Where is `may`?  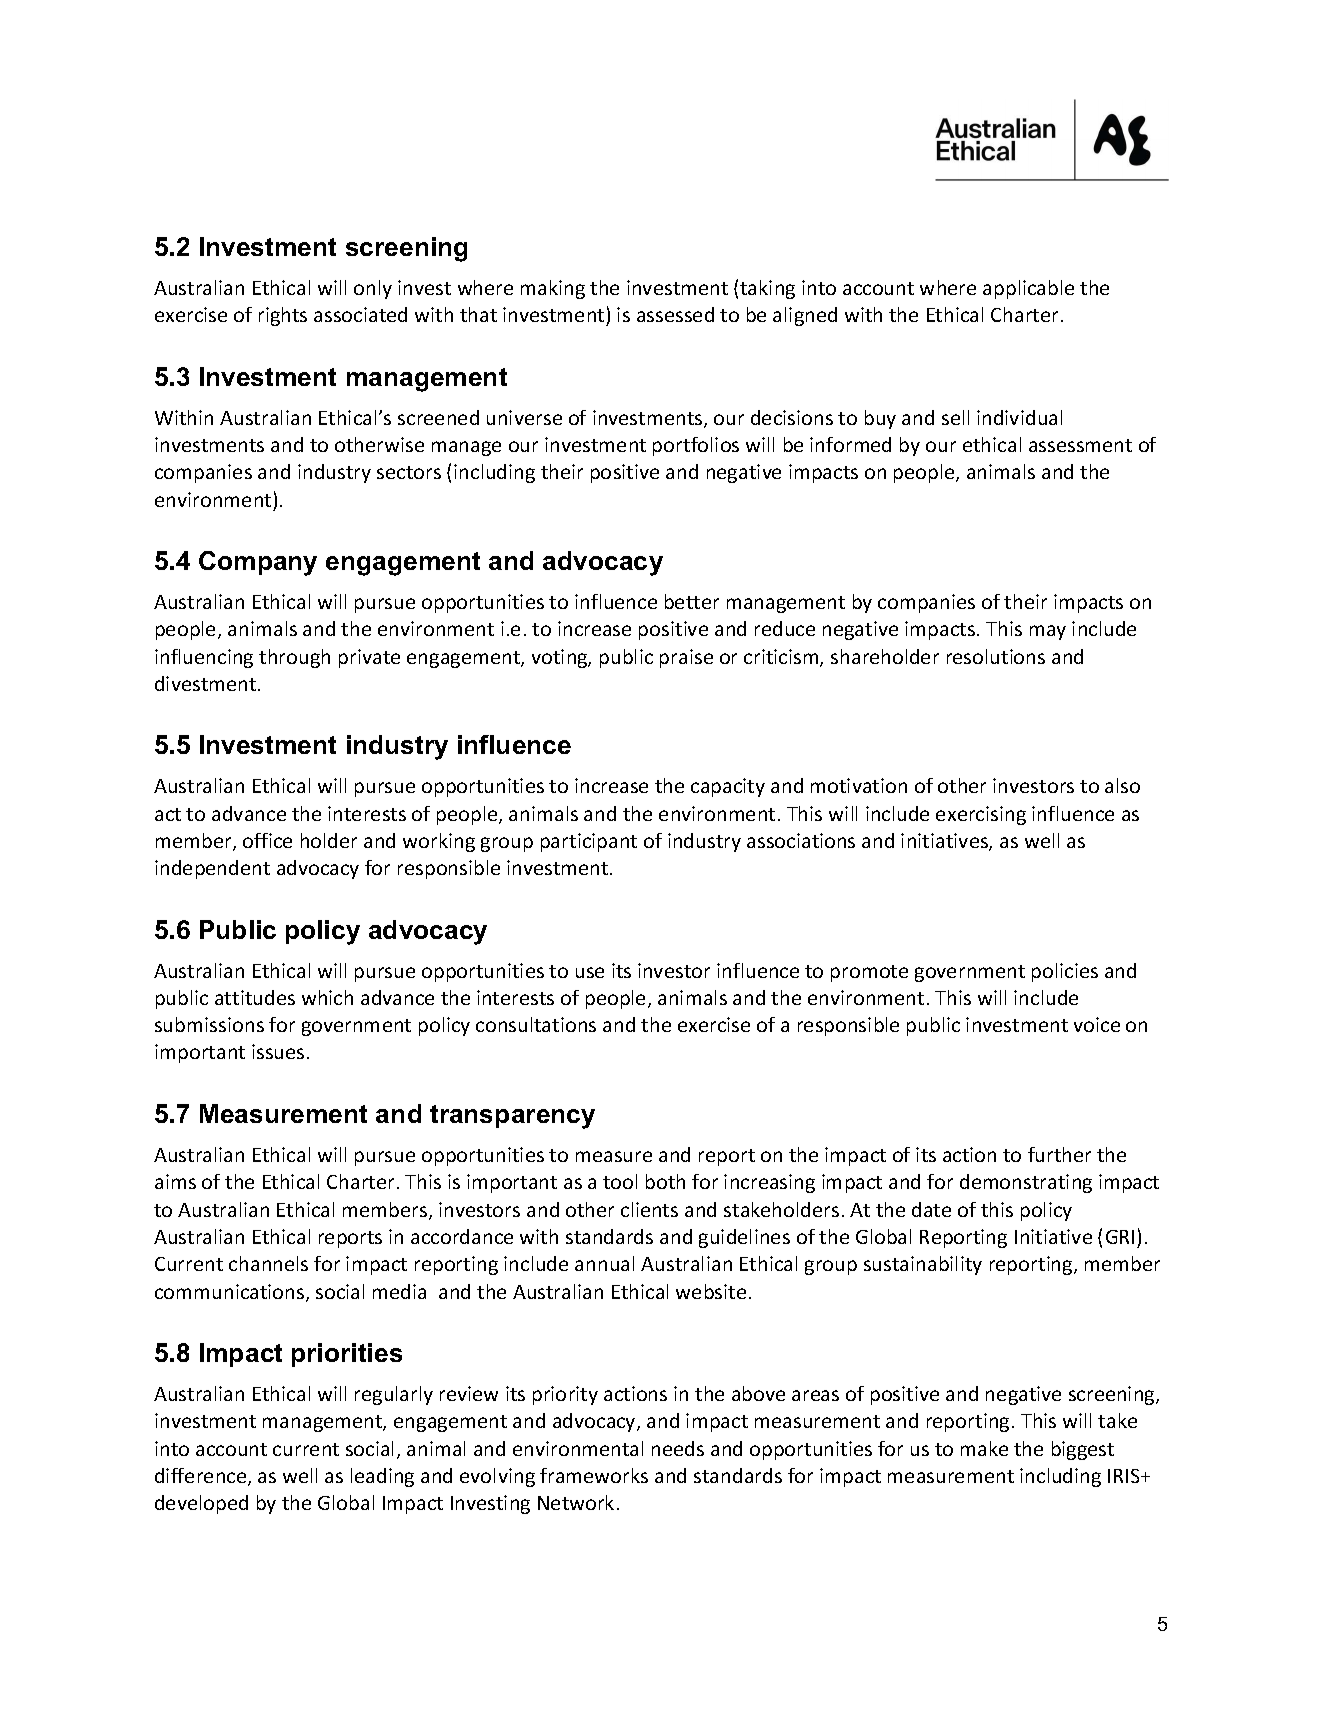
may is located at coordinates (1048, 632).
